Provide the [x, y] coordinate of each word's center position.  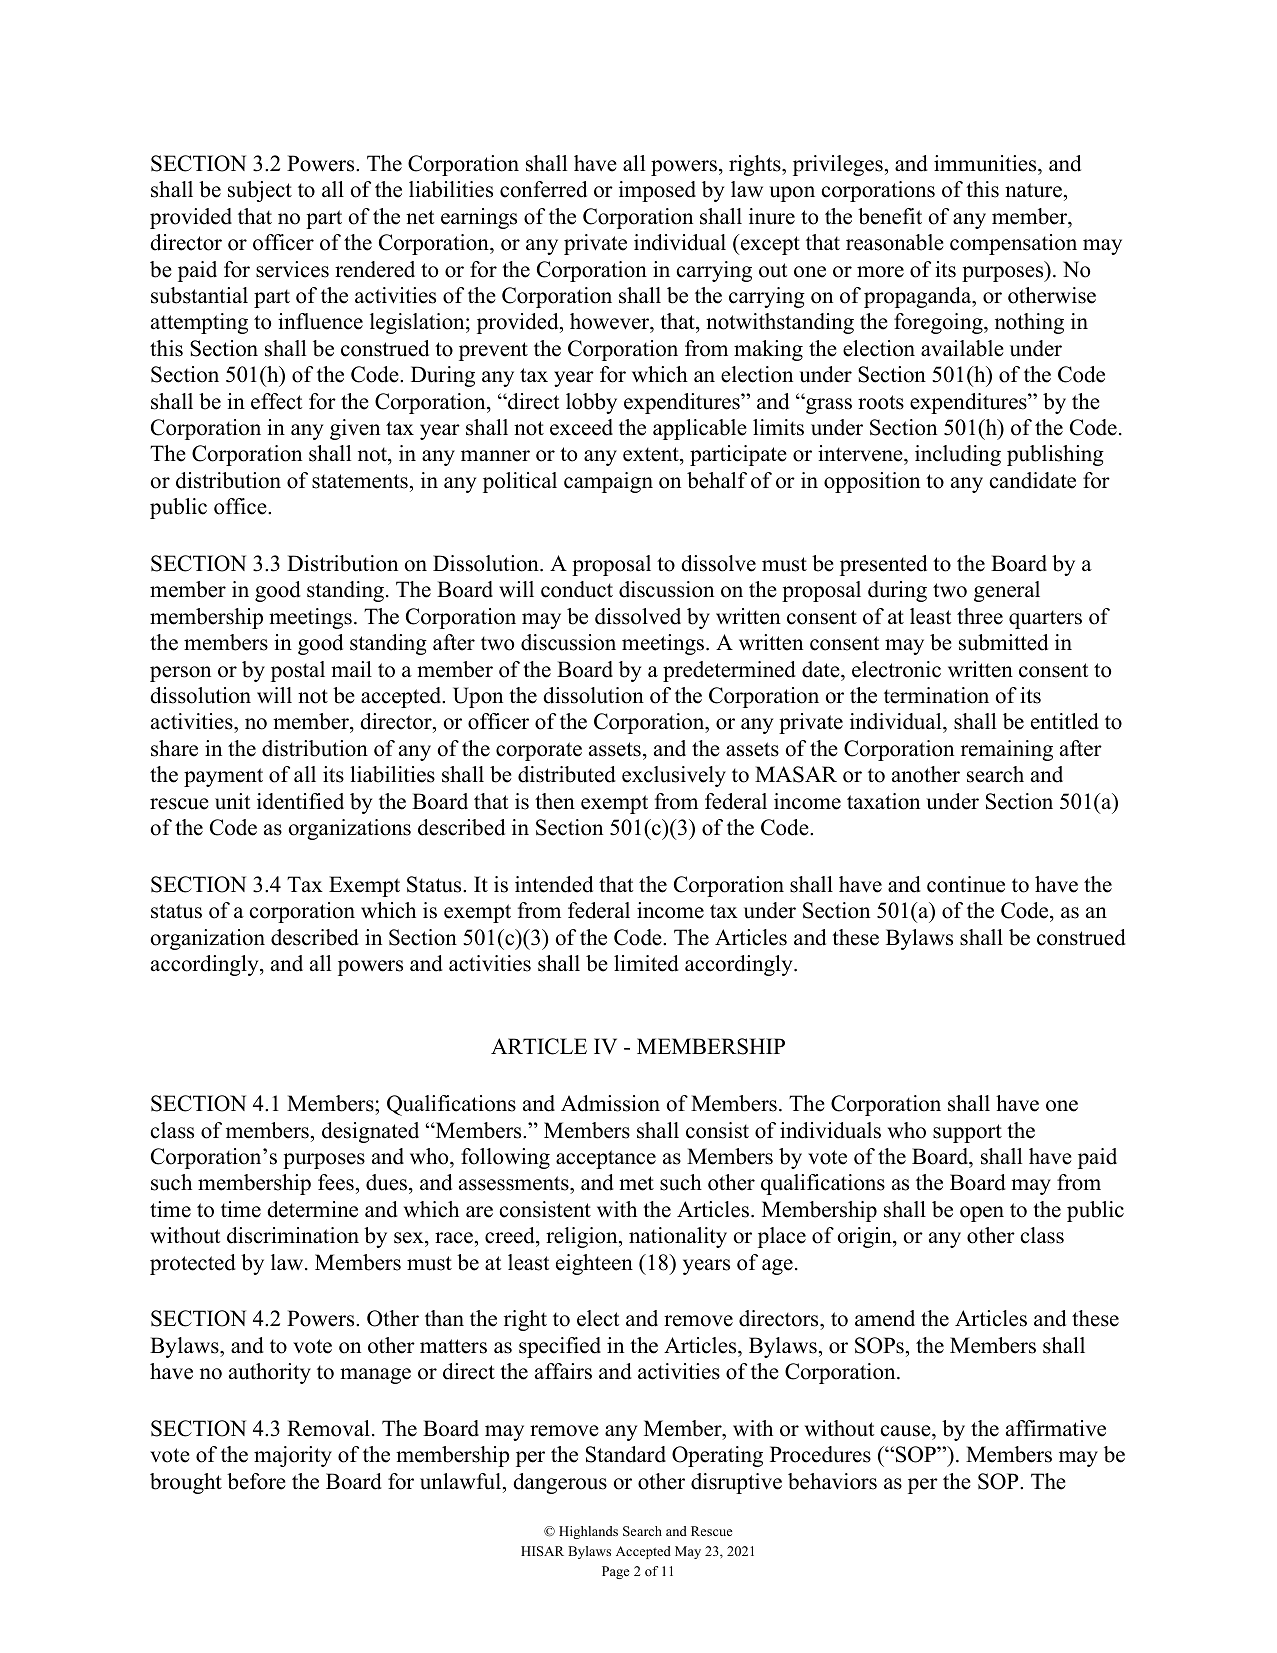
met [636, 1183]
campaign [608, 482]
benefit [890, 216]
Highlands [588, 1532]
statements [360, 481]
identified [300, 801]
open [982, 1214]
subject [260, 191]
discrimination [293, 1235]
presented [883, 565]
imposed [657, 191]
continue [966, 884]
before [256, 1481]
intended [554, 884]
